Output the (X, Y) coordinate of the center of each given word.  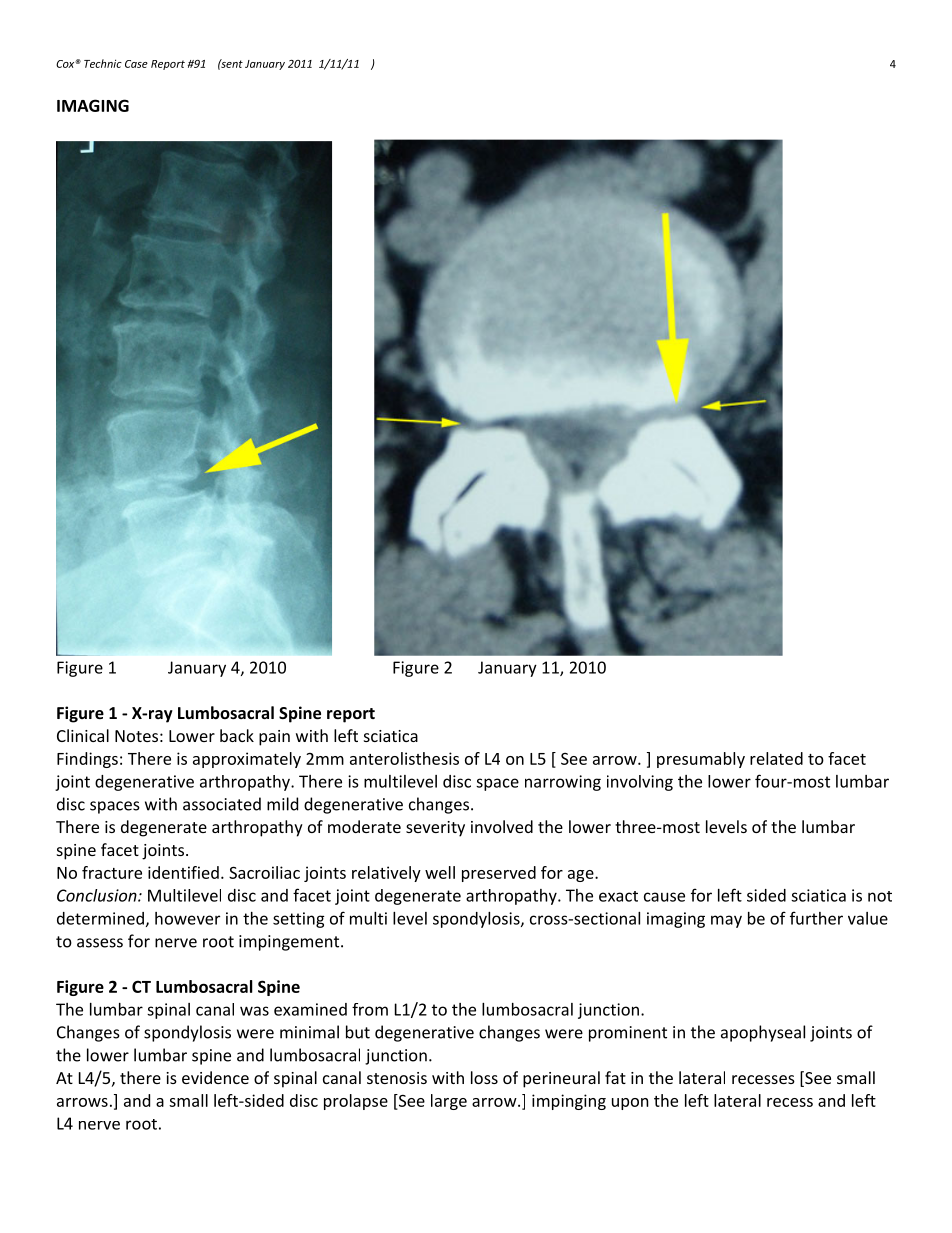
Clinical (83, 735)
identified (183, 872)
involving (640, 783)
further (816, 918)
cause (664, 897)
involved (502, 826)
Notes (136, 736)
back (237, 735)
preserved (499, 874)
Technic (103, 63)
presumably (701, 760)
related (776, 758)
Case (136, 64)
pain (274, 738)
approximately (247, 760)
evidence (215, 1077)
